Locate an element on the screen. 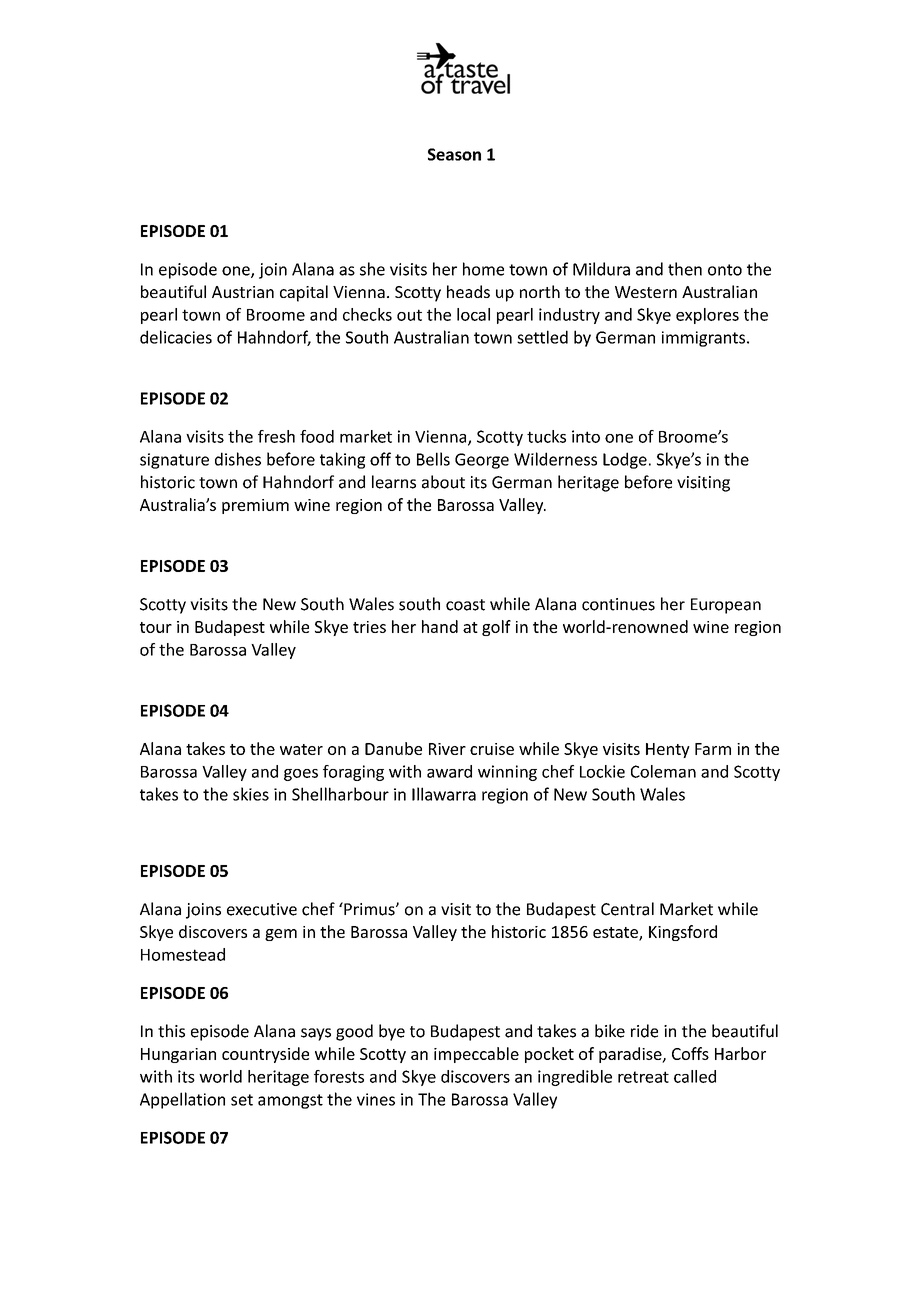 The image size is (924, 1307). skies is located at coordinates (251, 794).
